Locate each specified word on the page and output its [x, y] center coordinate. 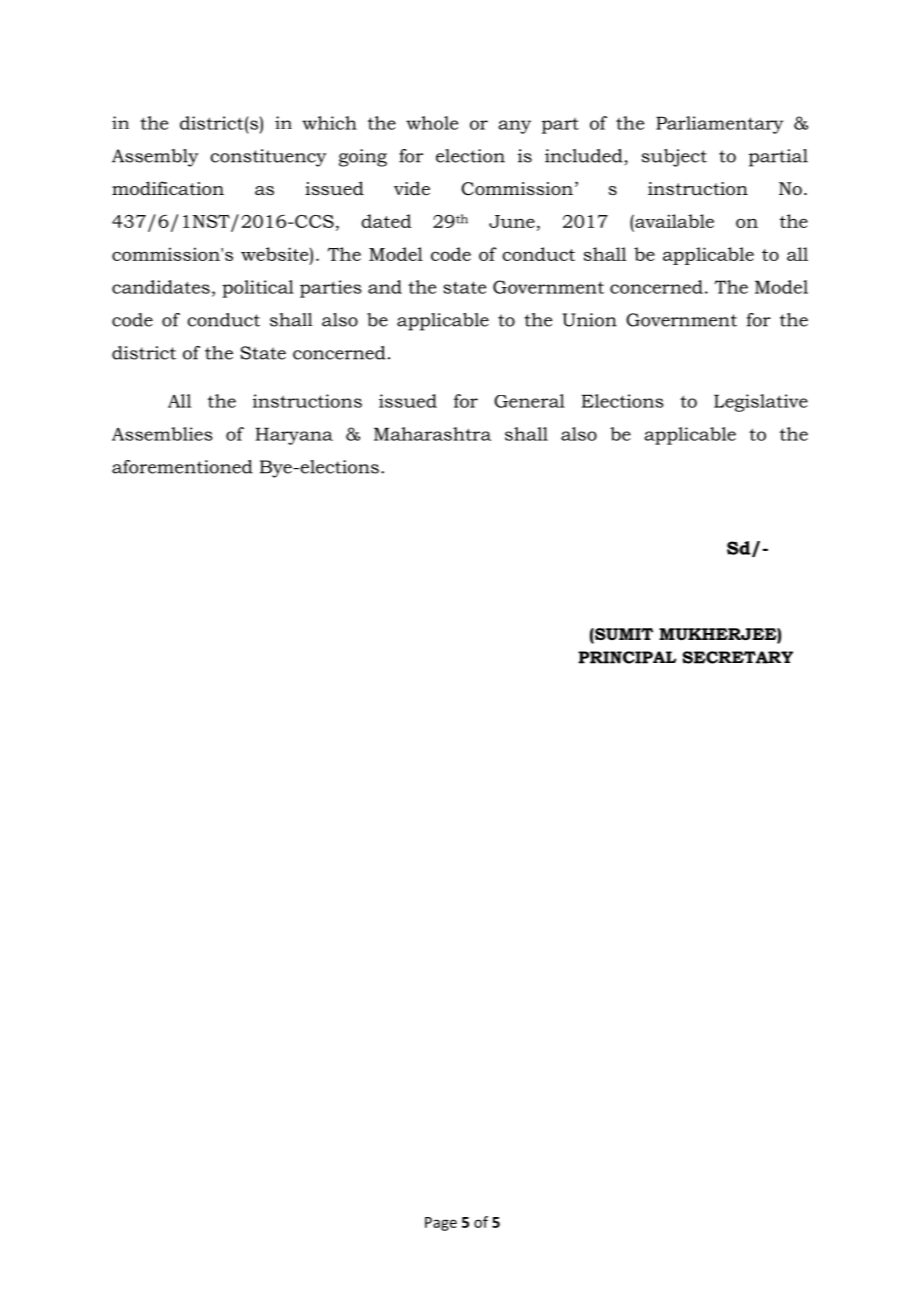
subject [674, 158]
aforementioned [182, 467]
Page [441, 1224]
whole [432, 123]
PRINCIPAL [627, 657]
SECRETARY [737, 657]
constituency [268, 158]
